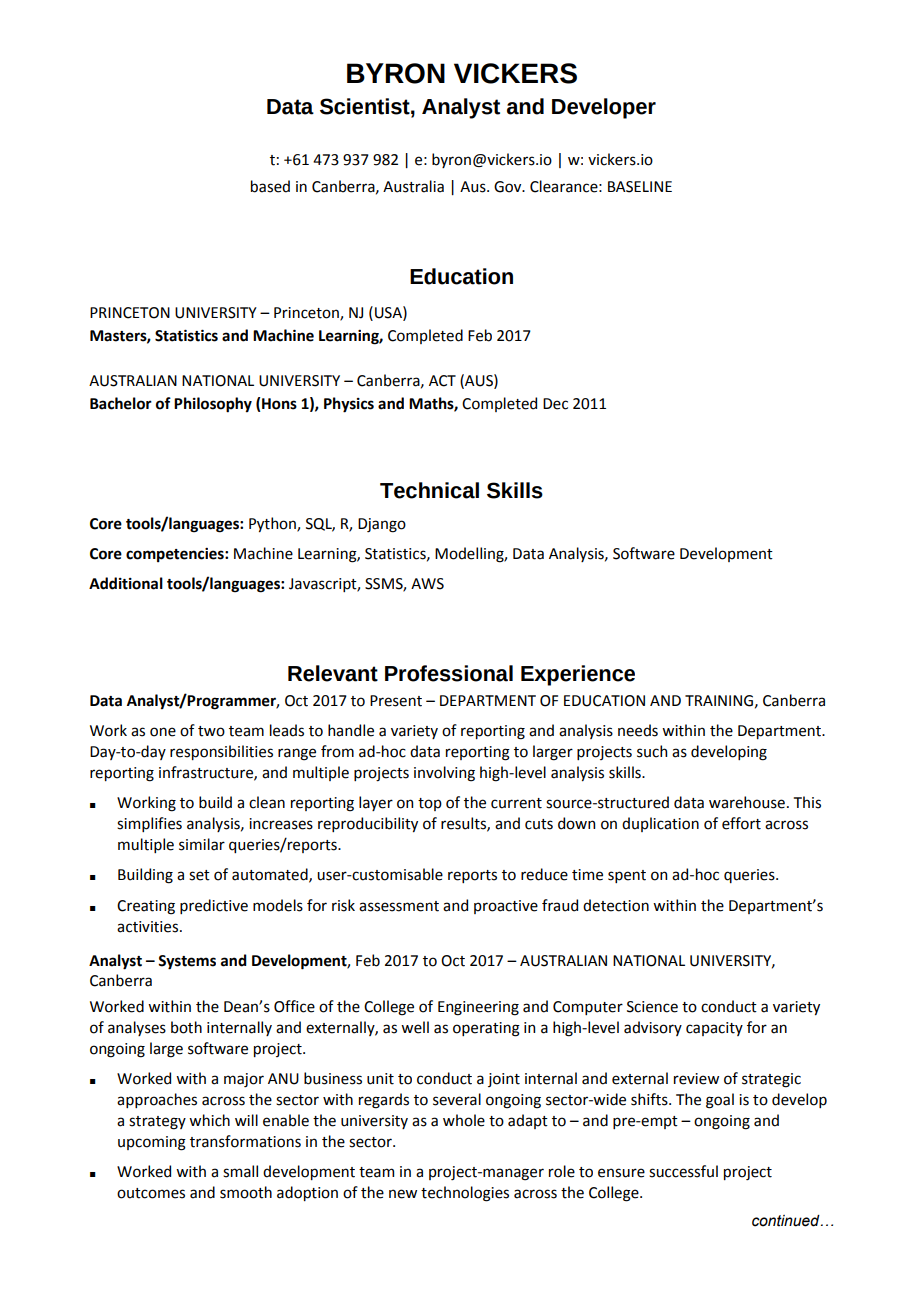  Describe the element at coordinates (506, 907) in the image. I see `proactive` at that location.
